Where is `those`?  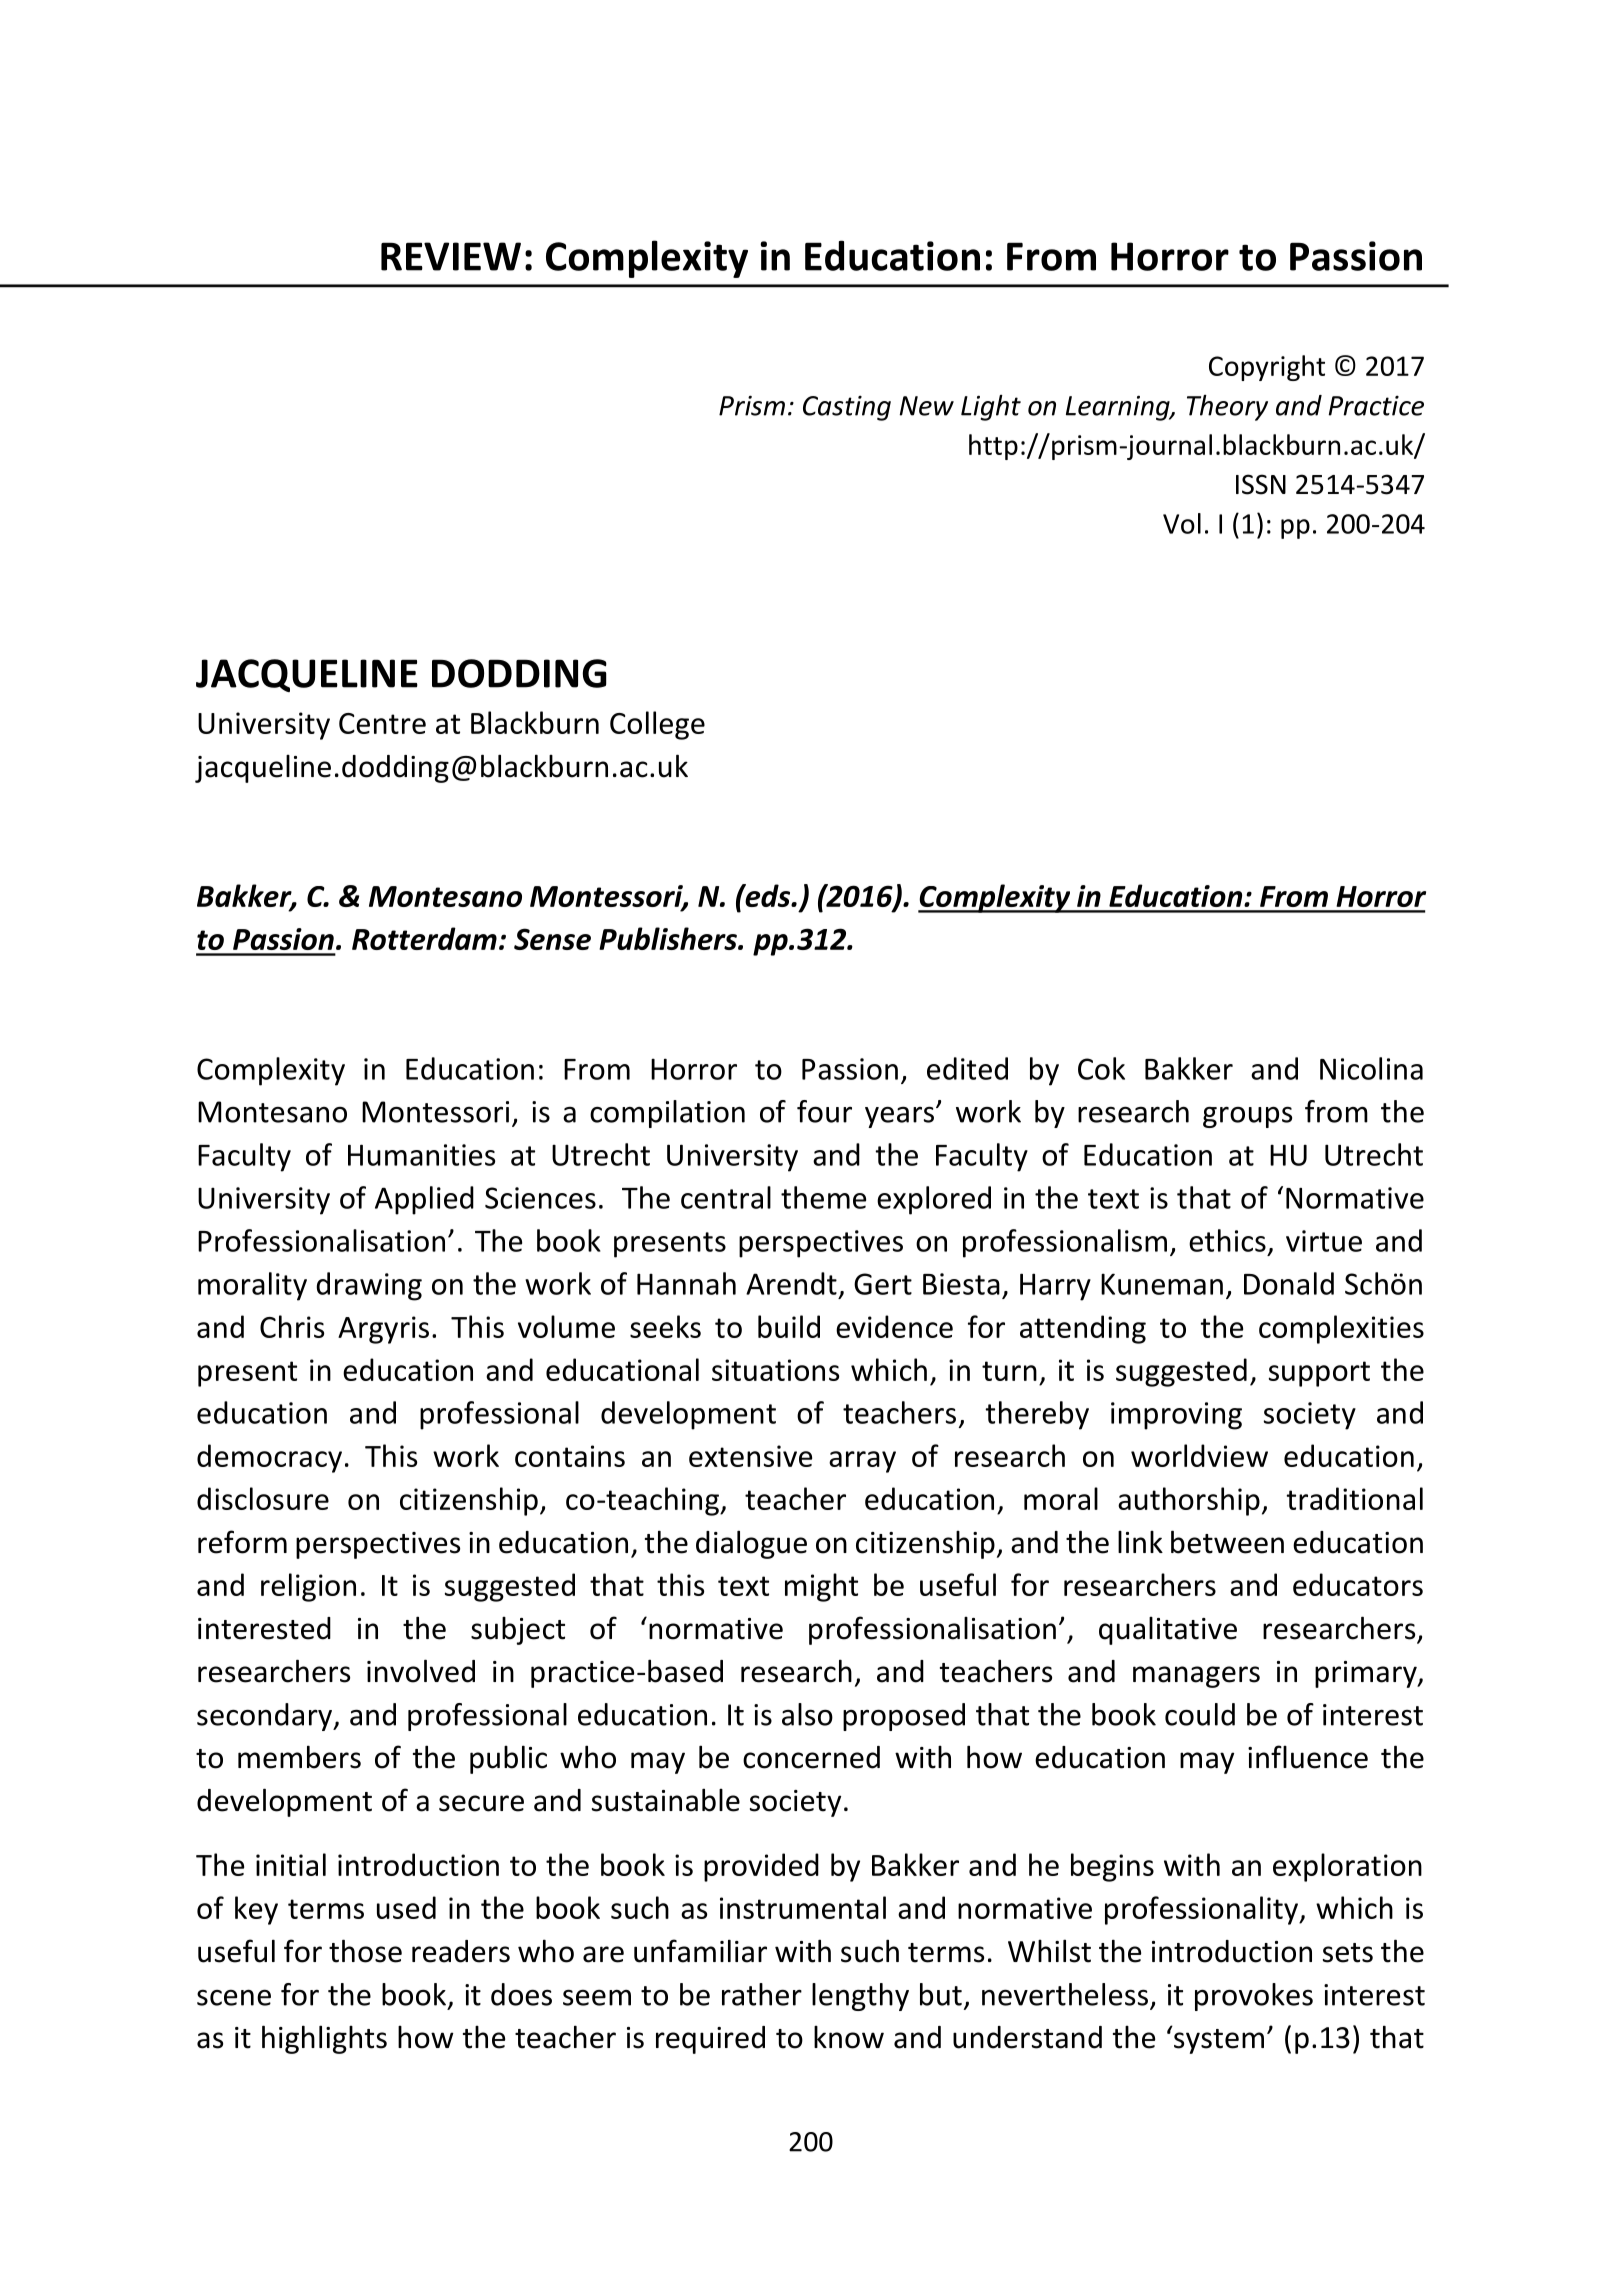 those is located at coordinates (365, 1951).
